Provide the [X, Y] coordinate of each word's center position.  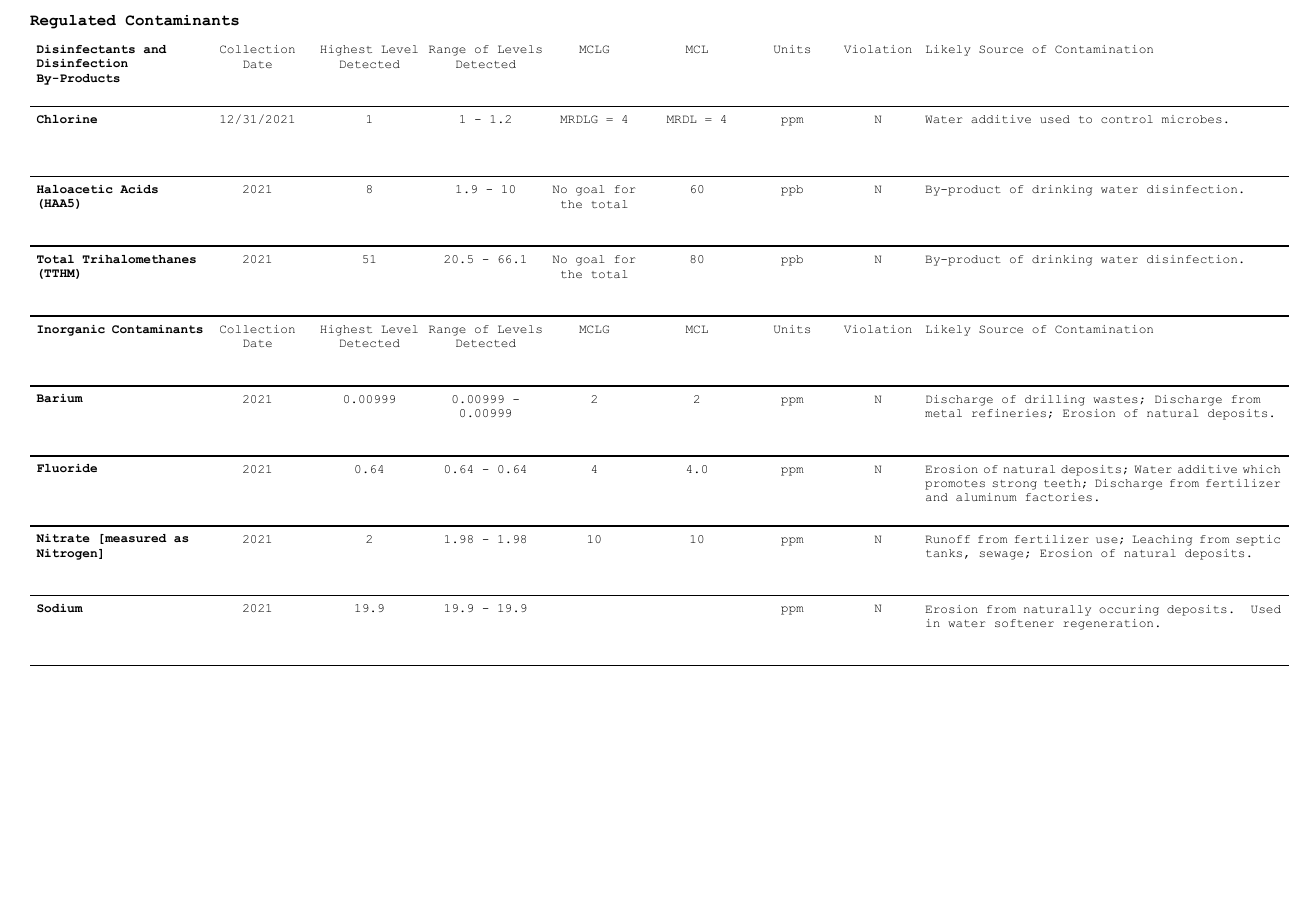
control [1127, 119]
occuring [1129, 610]
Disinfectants [85, 49]
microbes [1192, 119]
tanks [944, 553]
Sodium [60, 608]
